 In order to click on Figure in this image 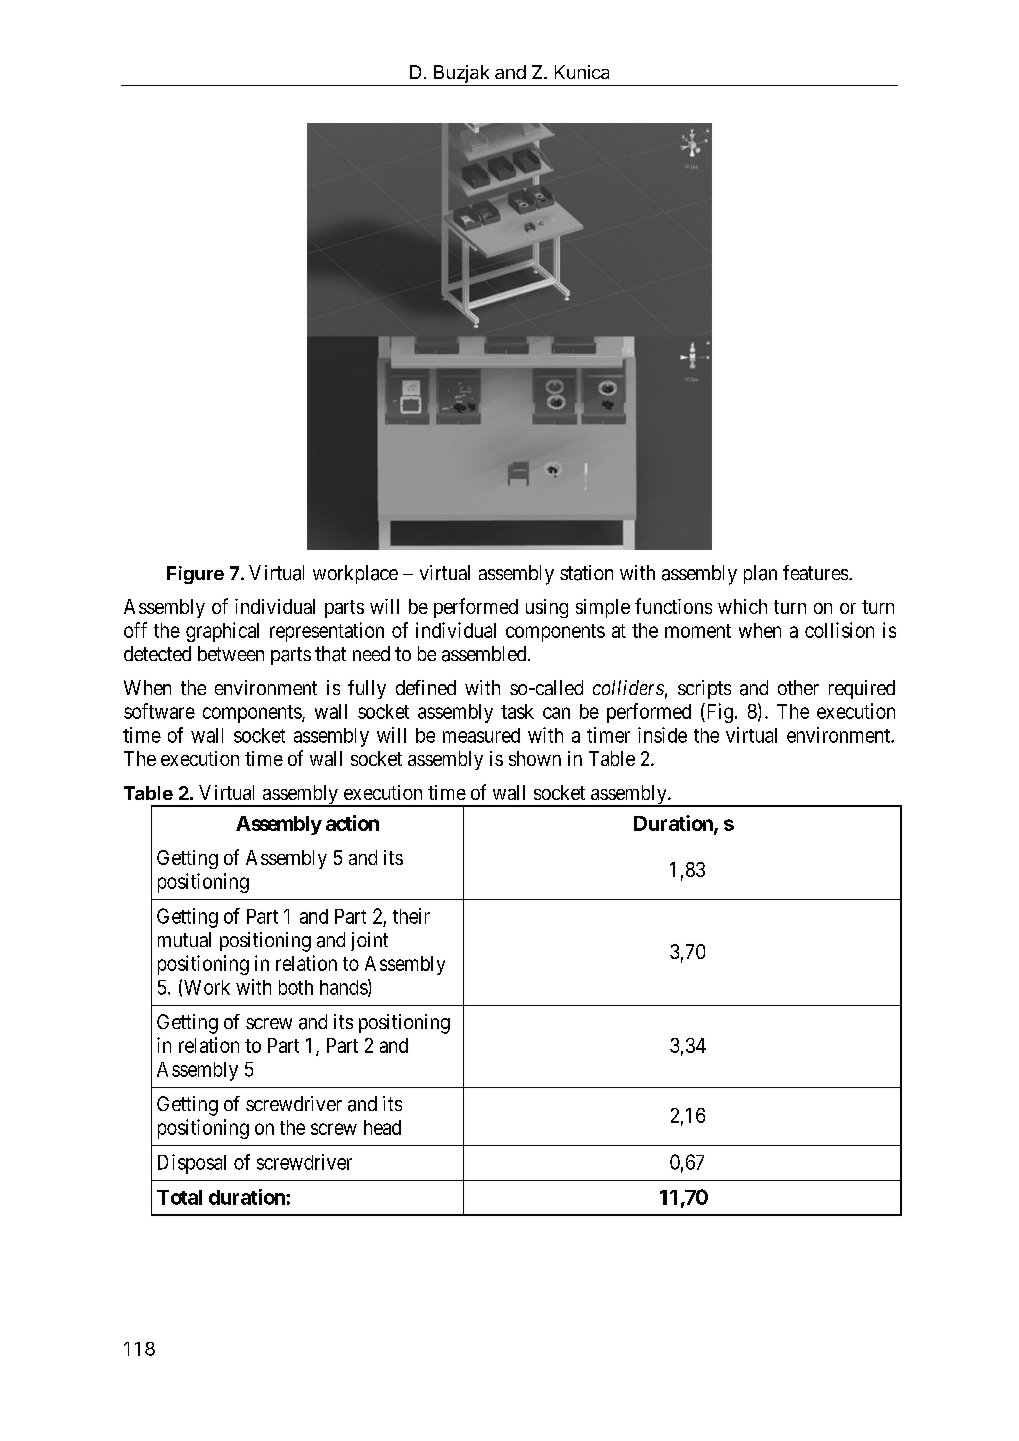, I will do `click(195, 575)`.
